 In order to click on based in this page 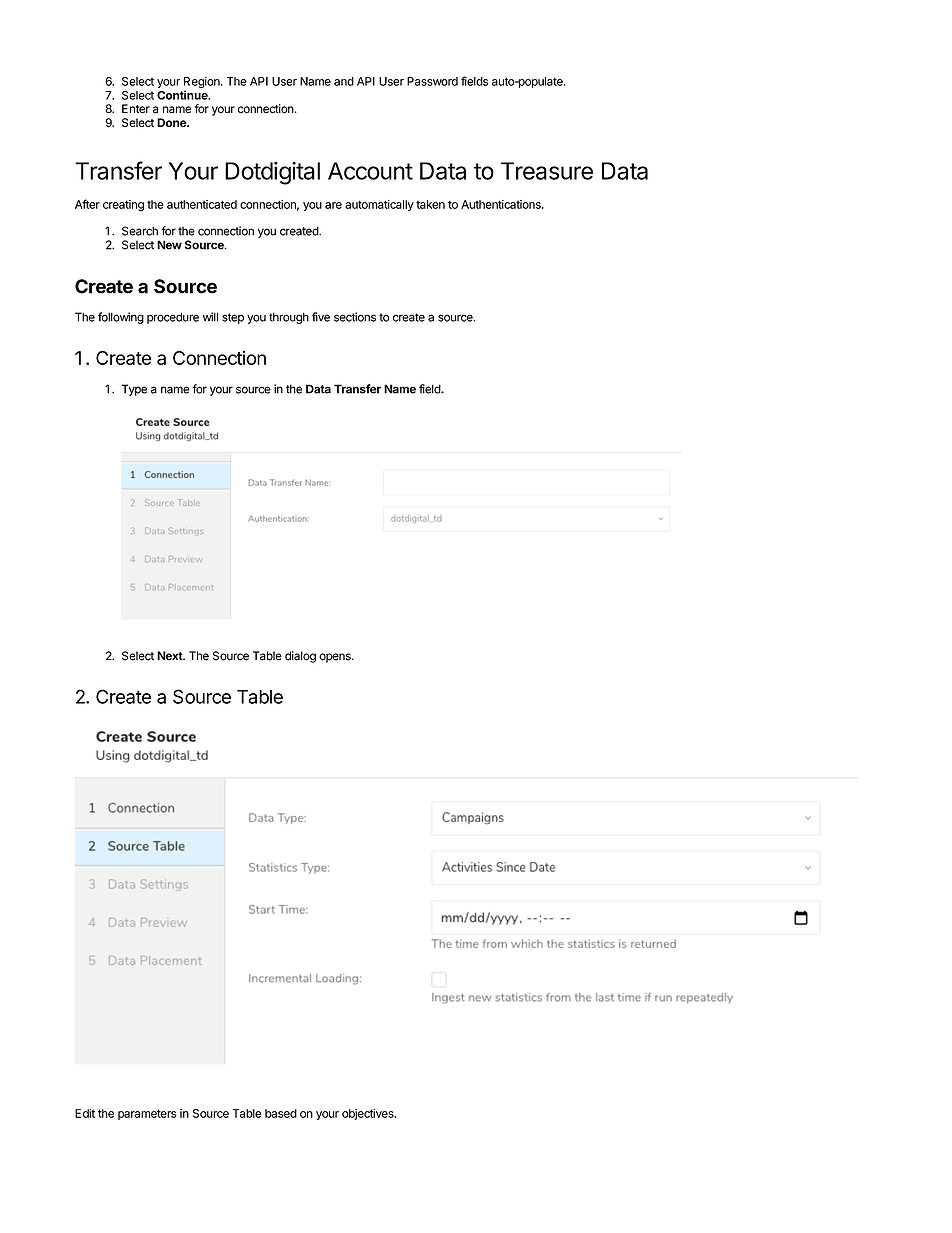, I will do `click(281, 1113)`.
